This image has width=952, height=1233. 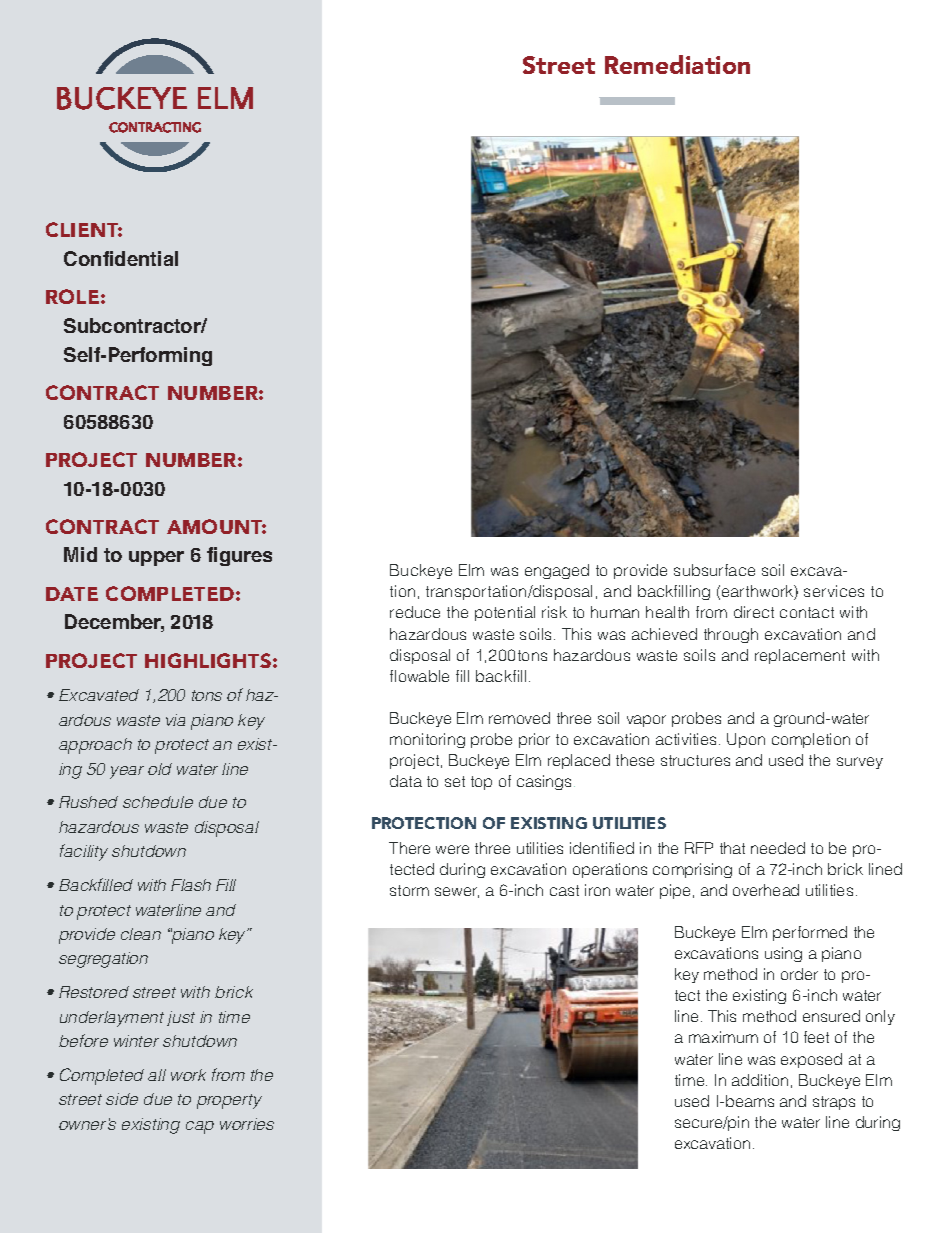 I want to click on worries, so click(x=247, y=1124).
